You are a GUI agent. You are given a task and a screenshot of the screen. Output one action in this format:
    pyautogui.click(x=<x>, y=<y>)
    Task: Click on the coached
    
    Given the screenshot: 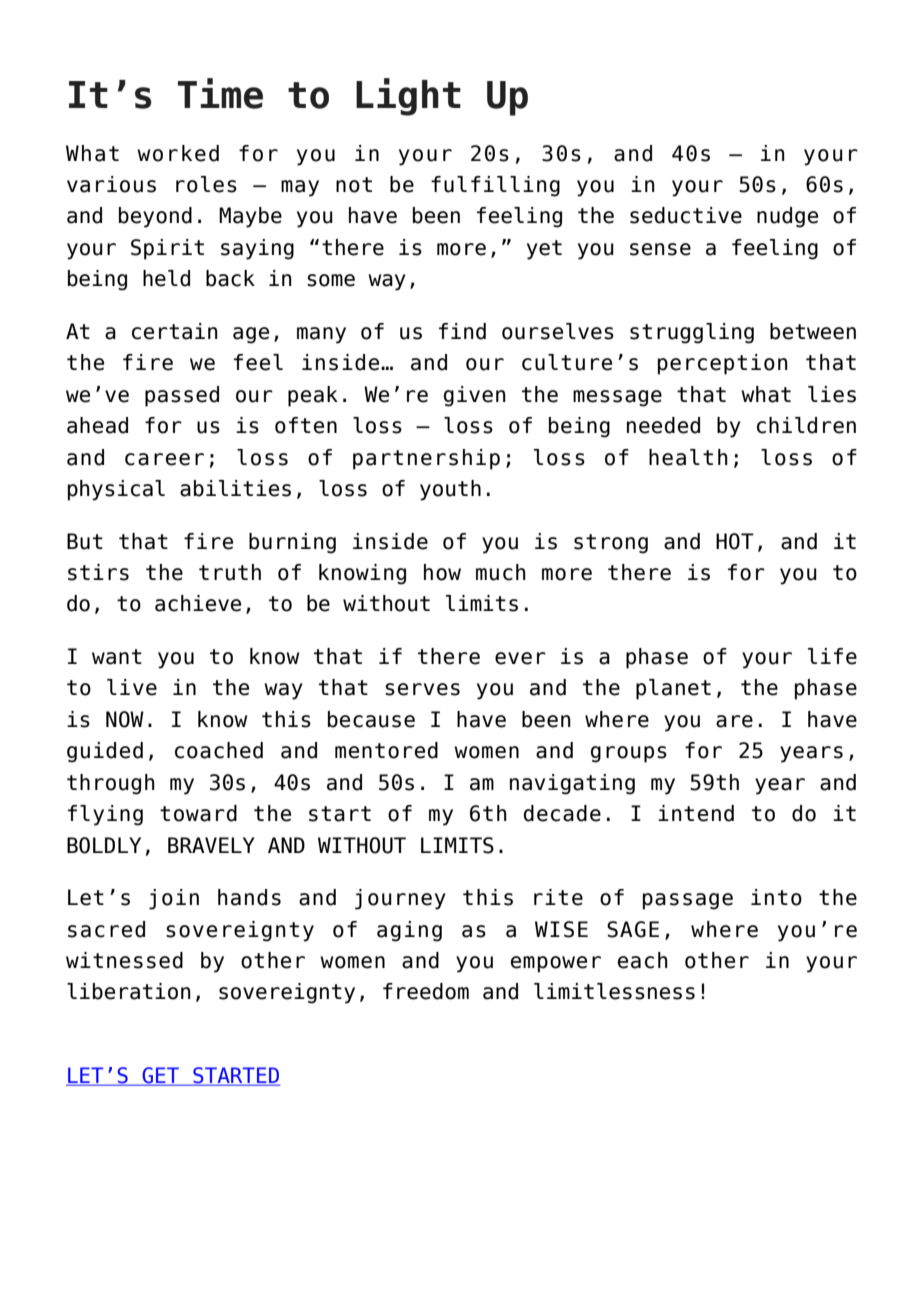 What is the action you would take?
    pyautogui.click(x=219, y=750)
